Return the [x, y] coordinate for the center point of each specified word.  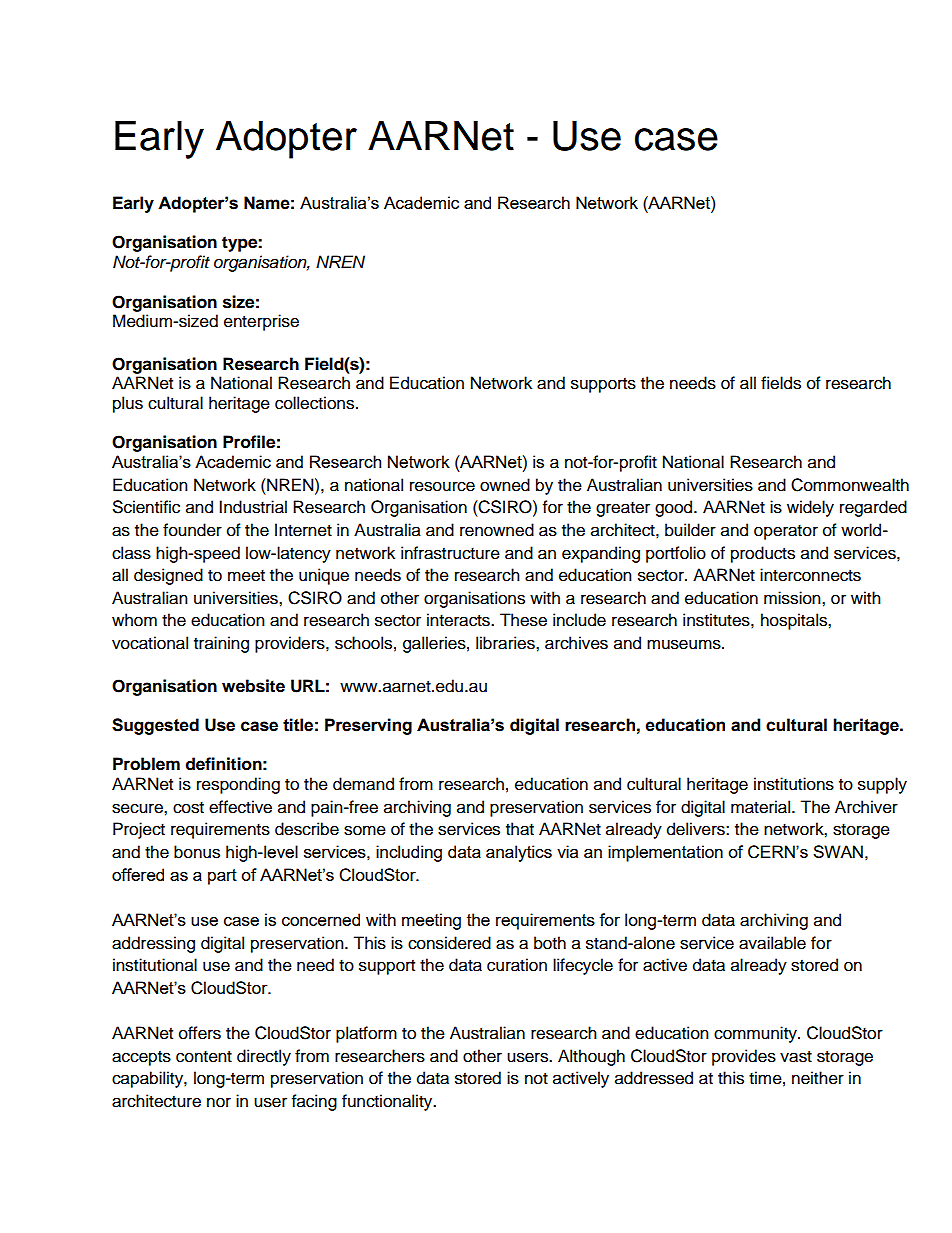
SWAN [838, 851]
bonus [197, 852]
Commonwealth [850, 485]
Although [591, 1057]
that [520, 829]
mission [793, 598]
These [523, 620]
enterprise [261, 322]
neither [818, 1078]
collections [316, 403]
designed [168, 576]
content [204, 1057]
